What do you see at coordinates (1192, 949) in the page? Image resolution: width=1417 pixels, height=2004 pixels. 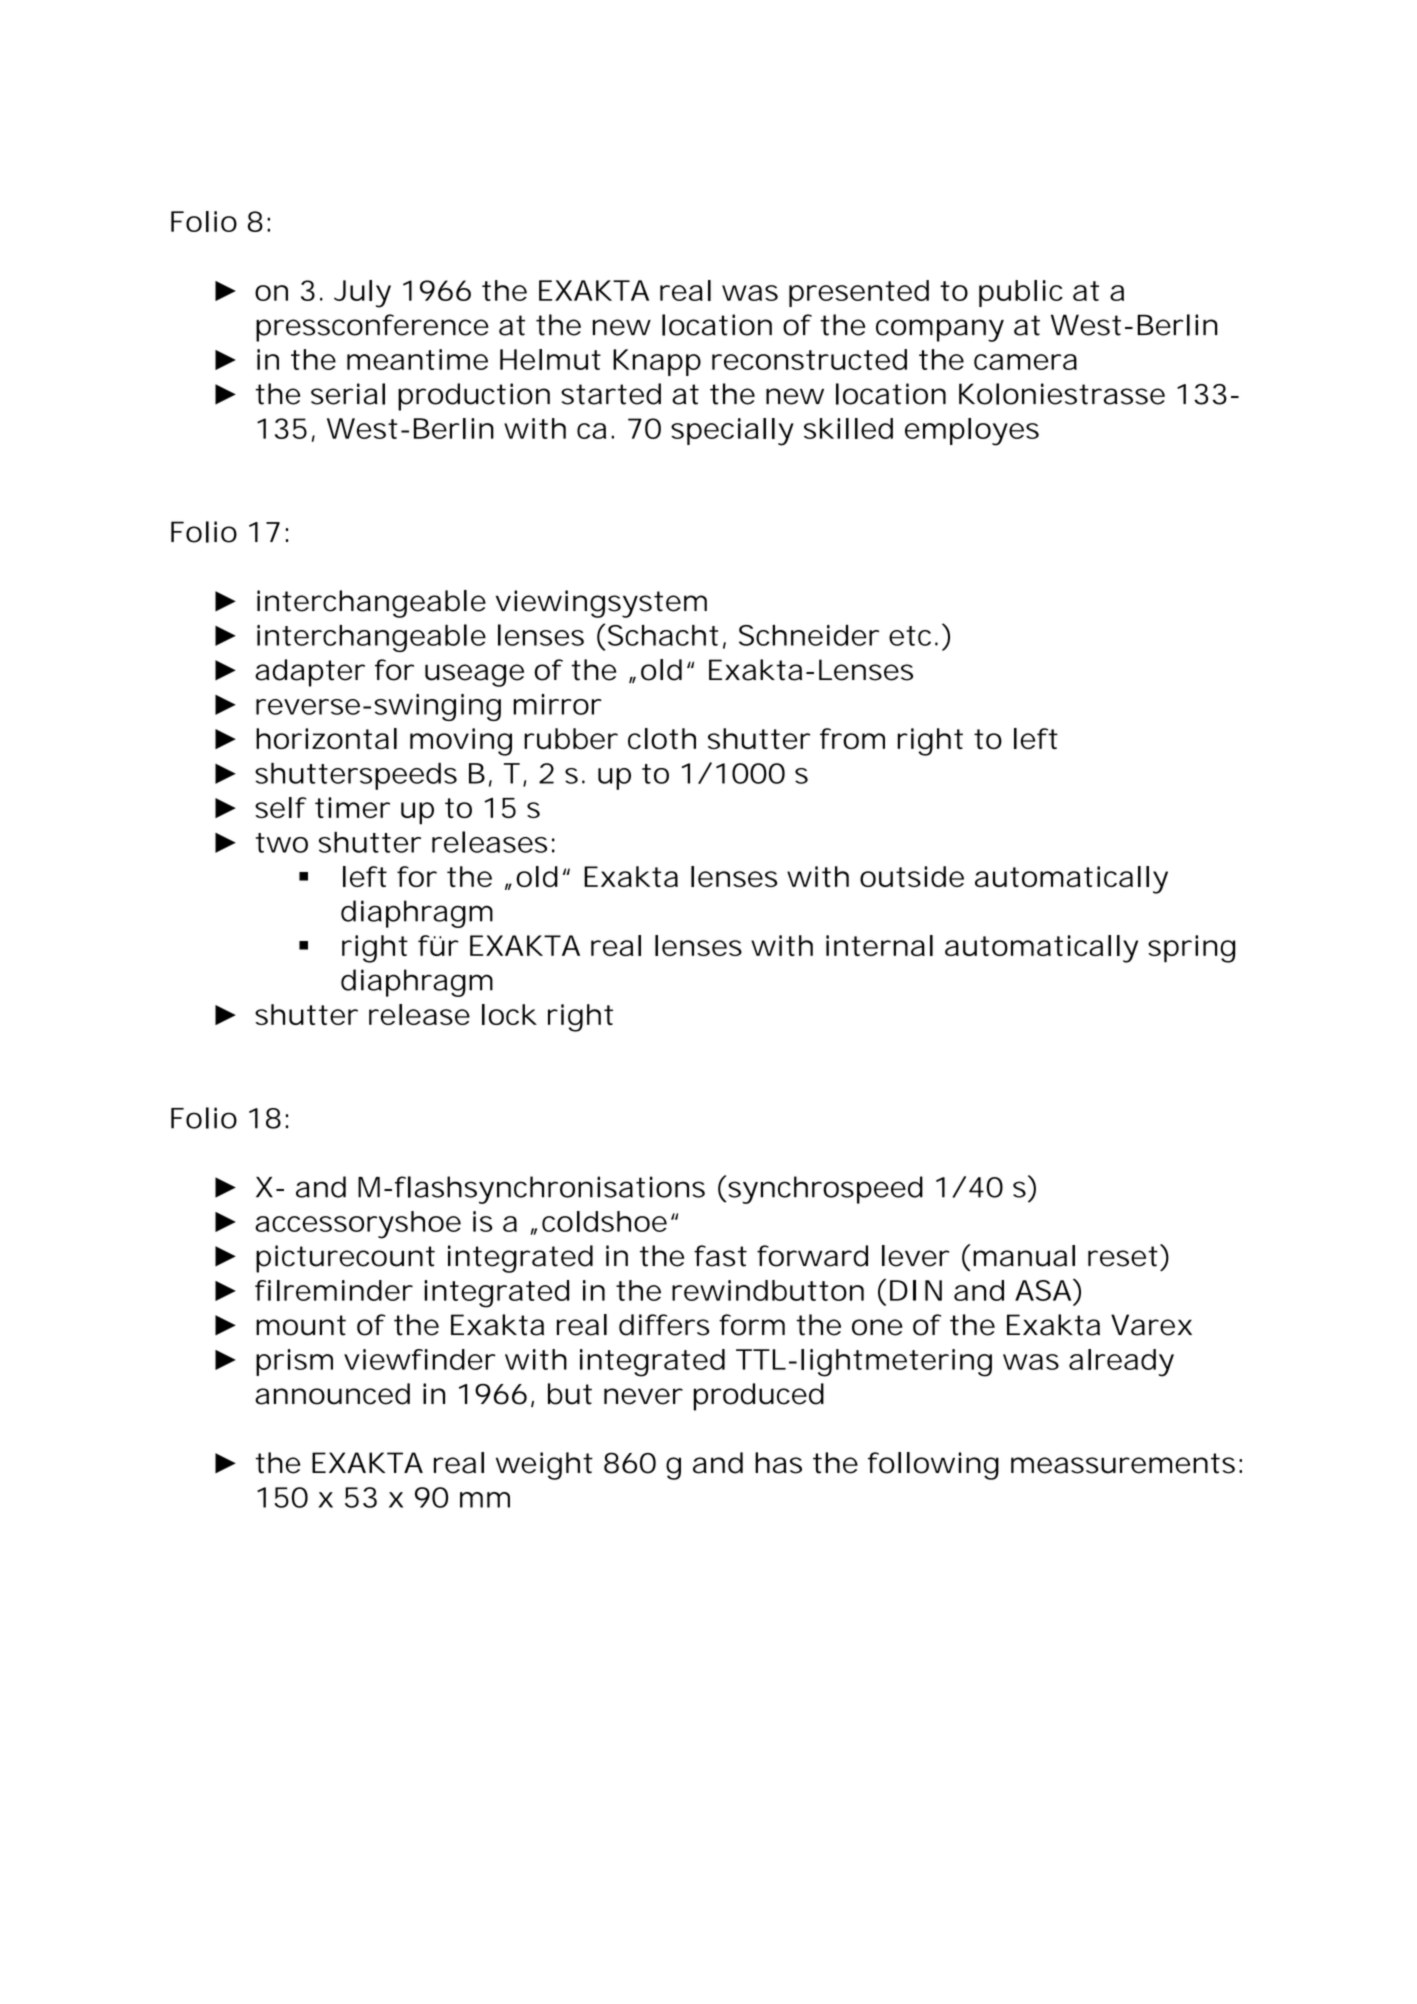 I see `spring` at bounding box center [1192, 949].
